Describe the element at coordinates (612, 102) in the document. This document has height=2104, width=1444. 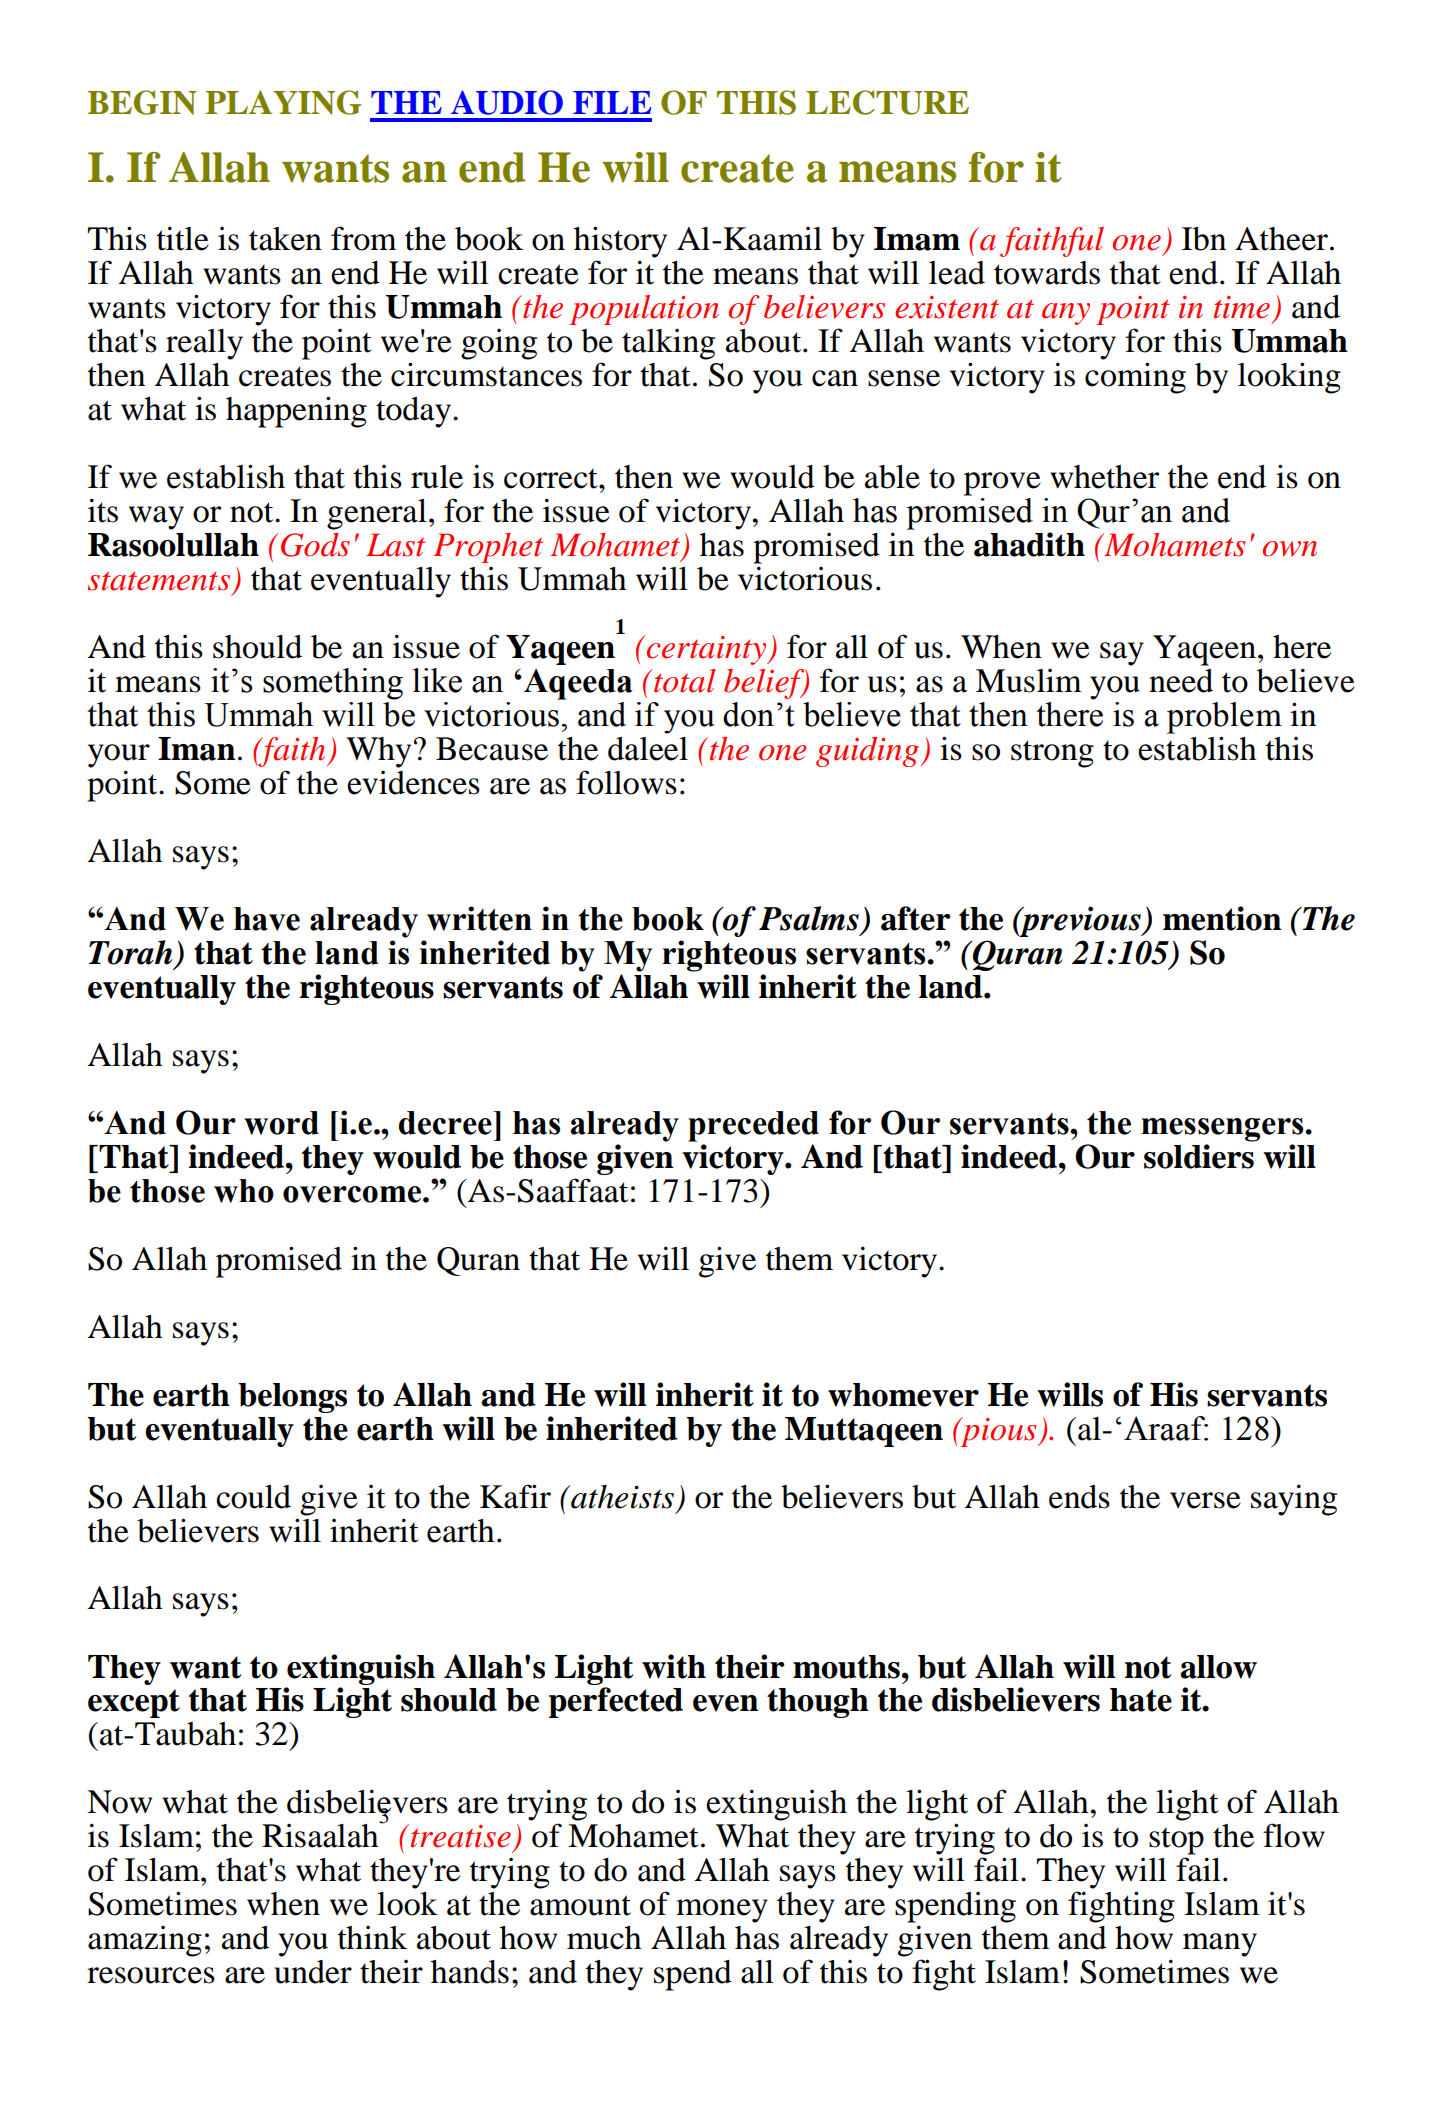
I see `FILE` at that location.
